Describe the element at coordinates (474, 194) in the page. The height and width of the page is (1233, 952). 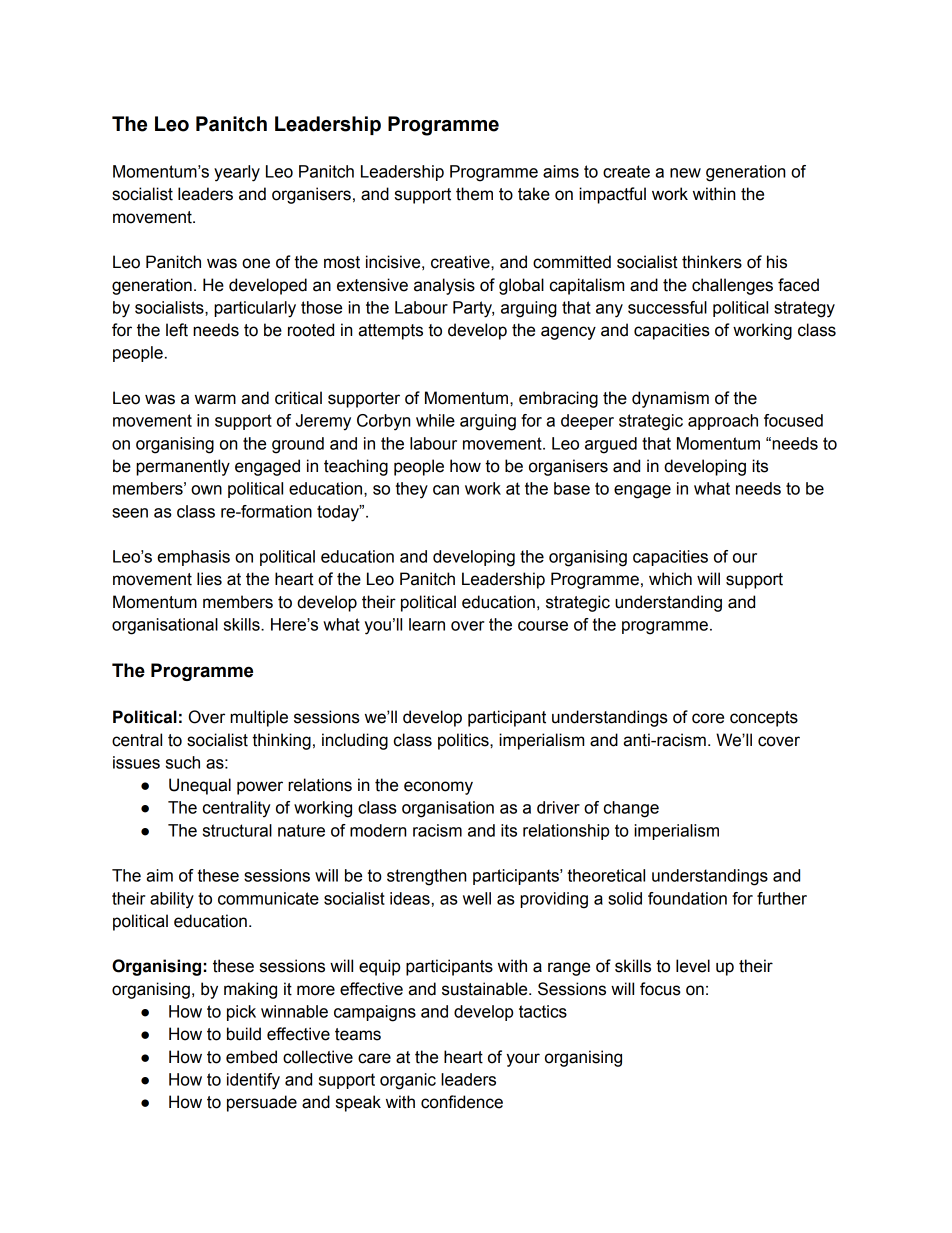
I see `them` at that location.
